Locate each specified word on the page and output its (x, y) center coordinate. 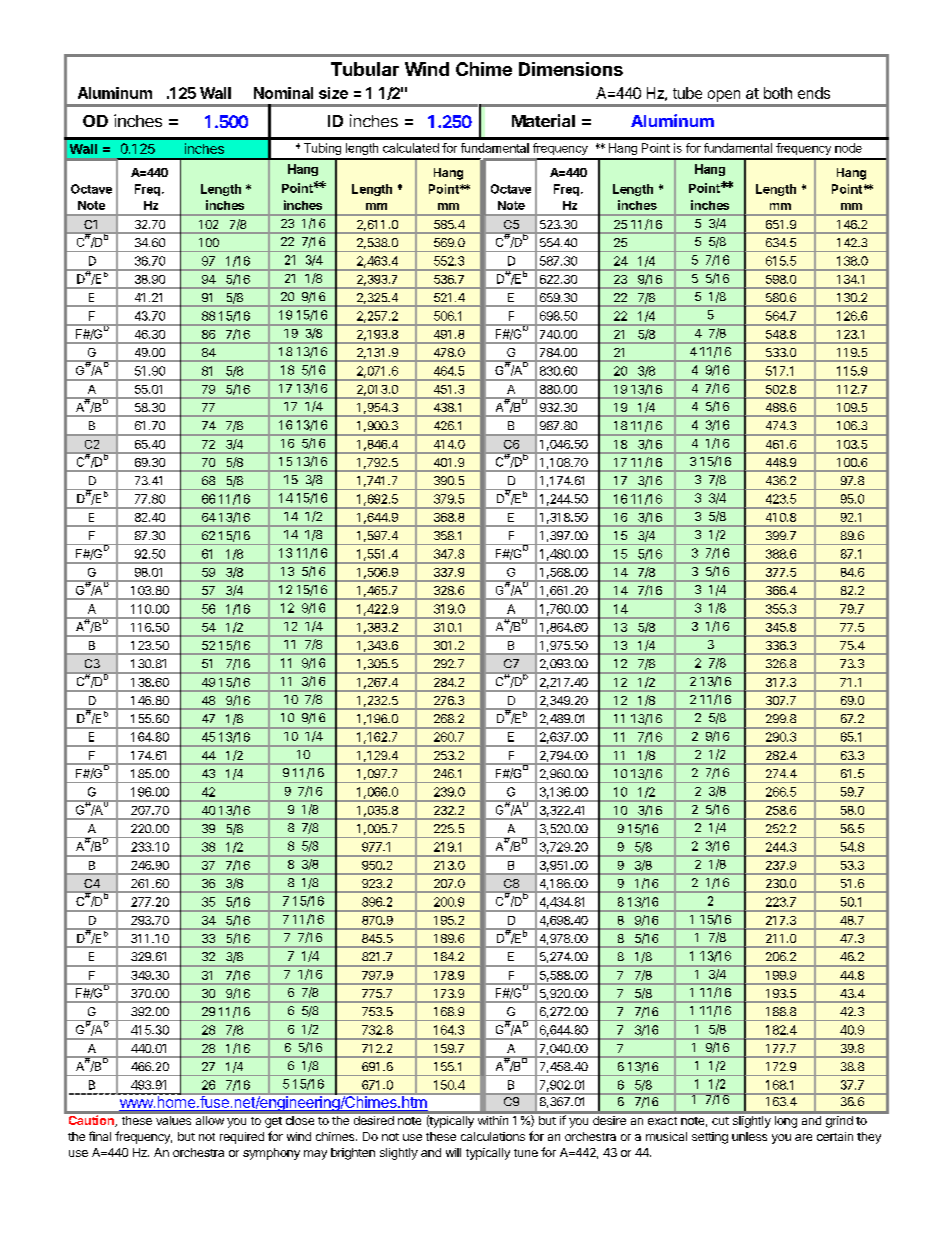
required (242, 1138)
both (778, 93)
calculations (493, 1136)
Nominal (283, 93)
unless (749, 1136)
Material (543, 120)
